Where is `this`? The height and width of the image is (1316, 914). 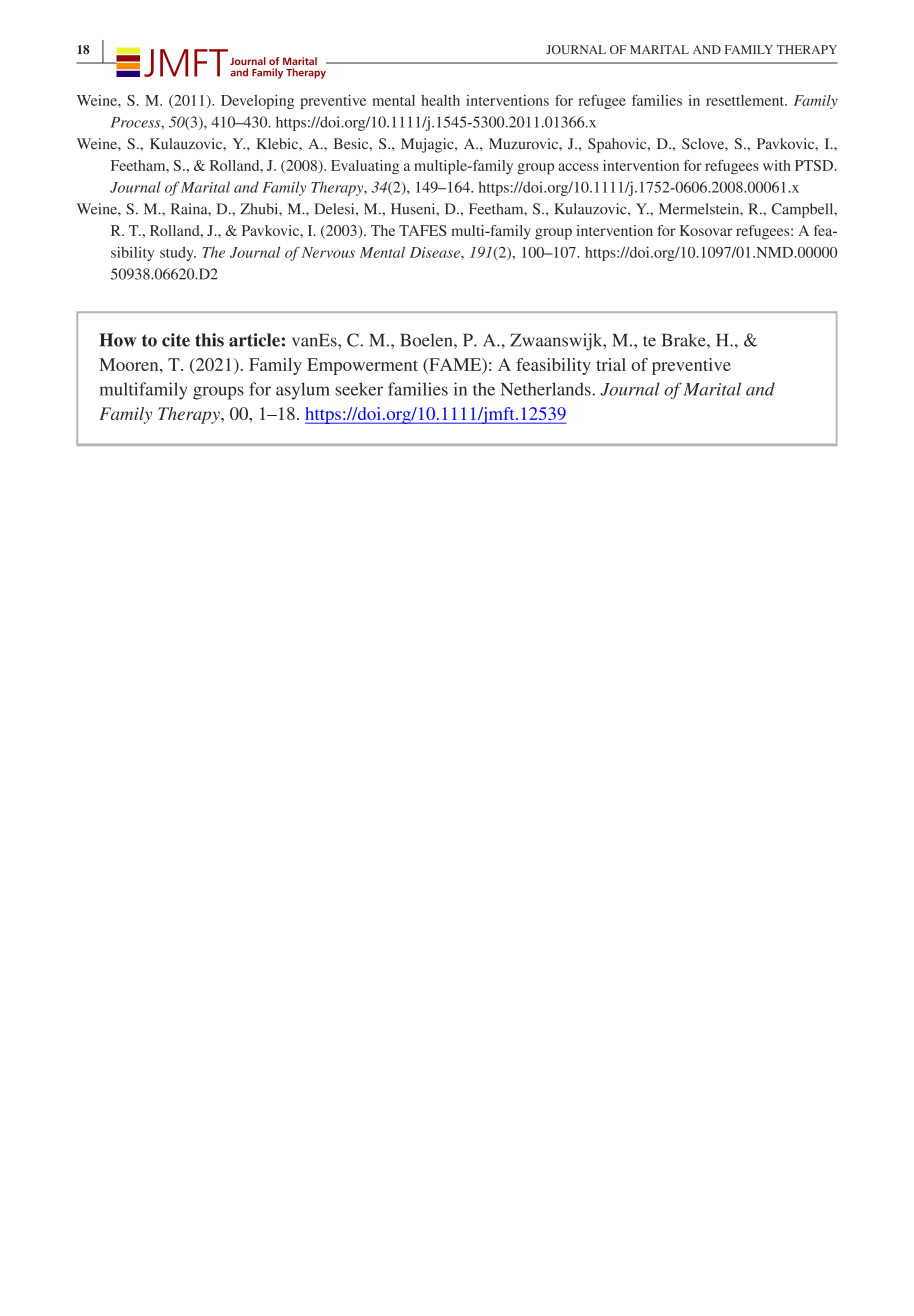
this is located at coordinates (209, 340).
